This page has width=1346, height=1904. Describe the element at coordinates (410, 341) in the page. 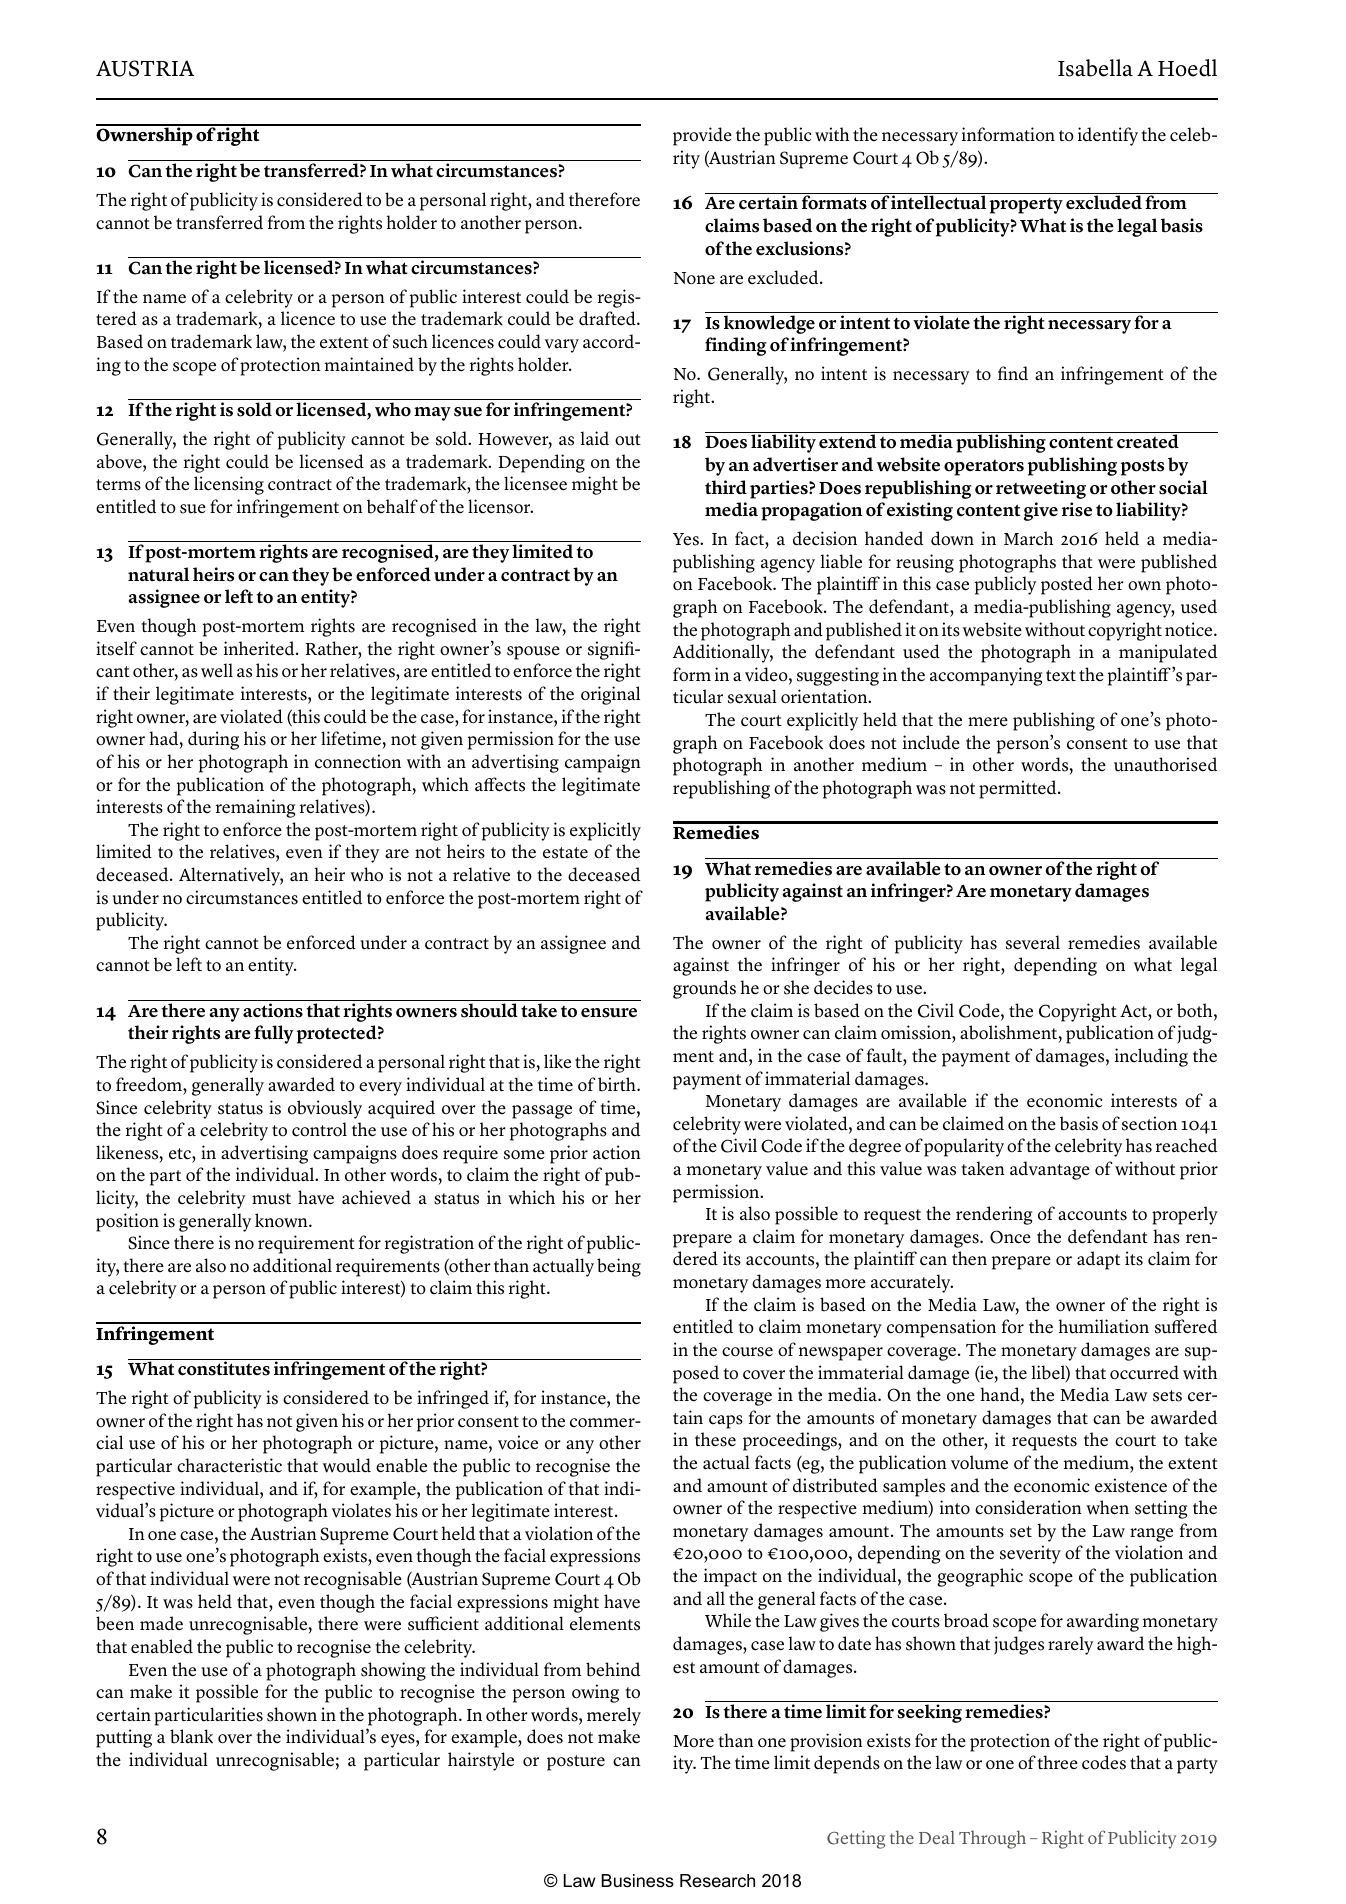

I see `such` at that location.
